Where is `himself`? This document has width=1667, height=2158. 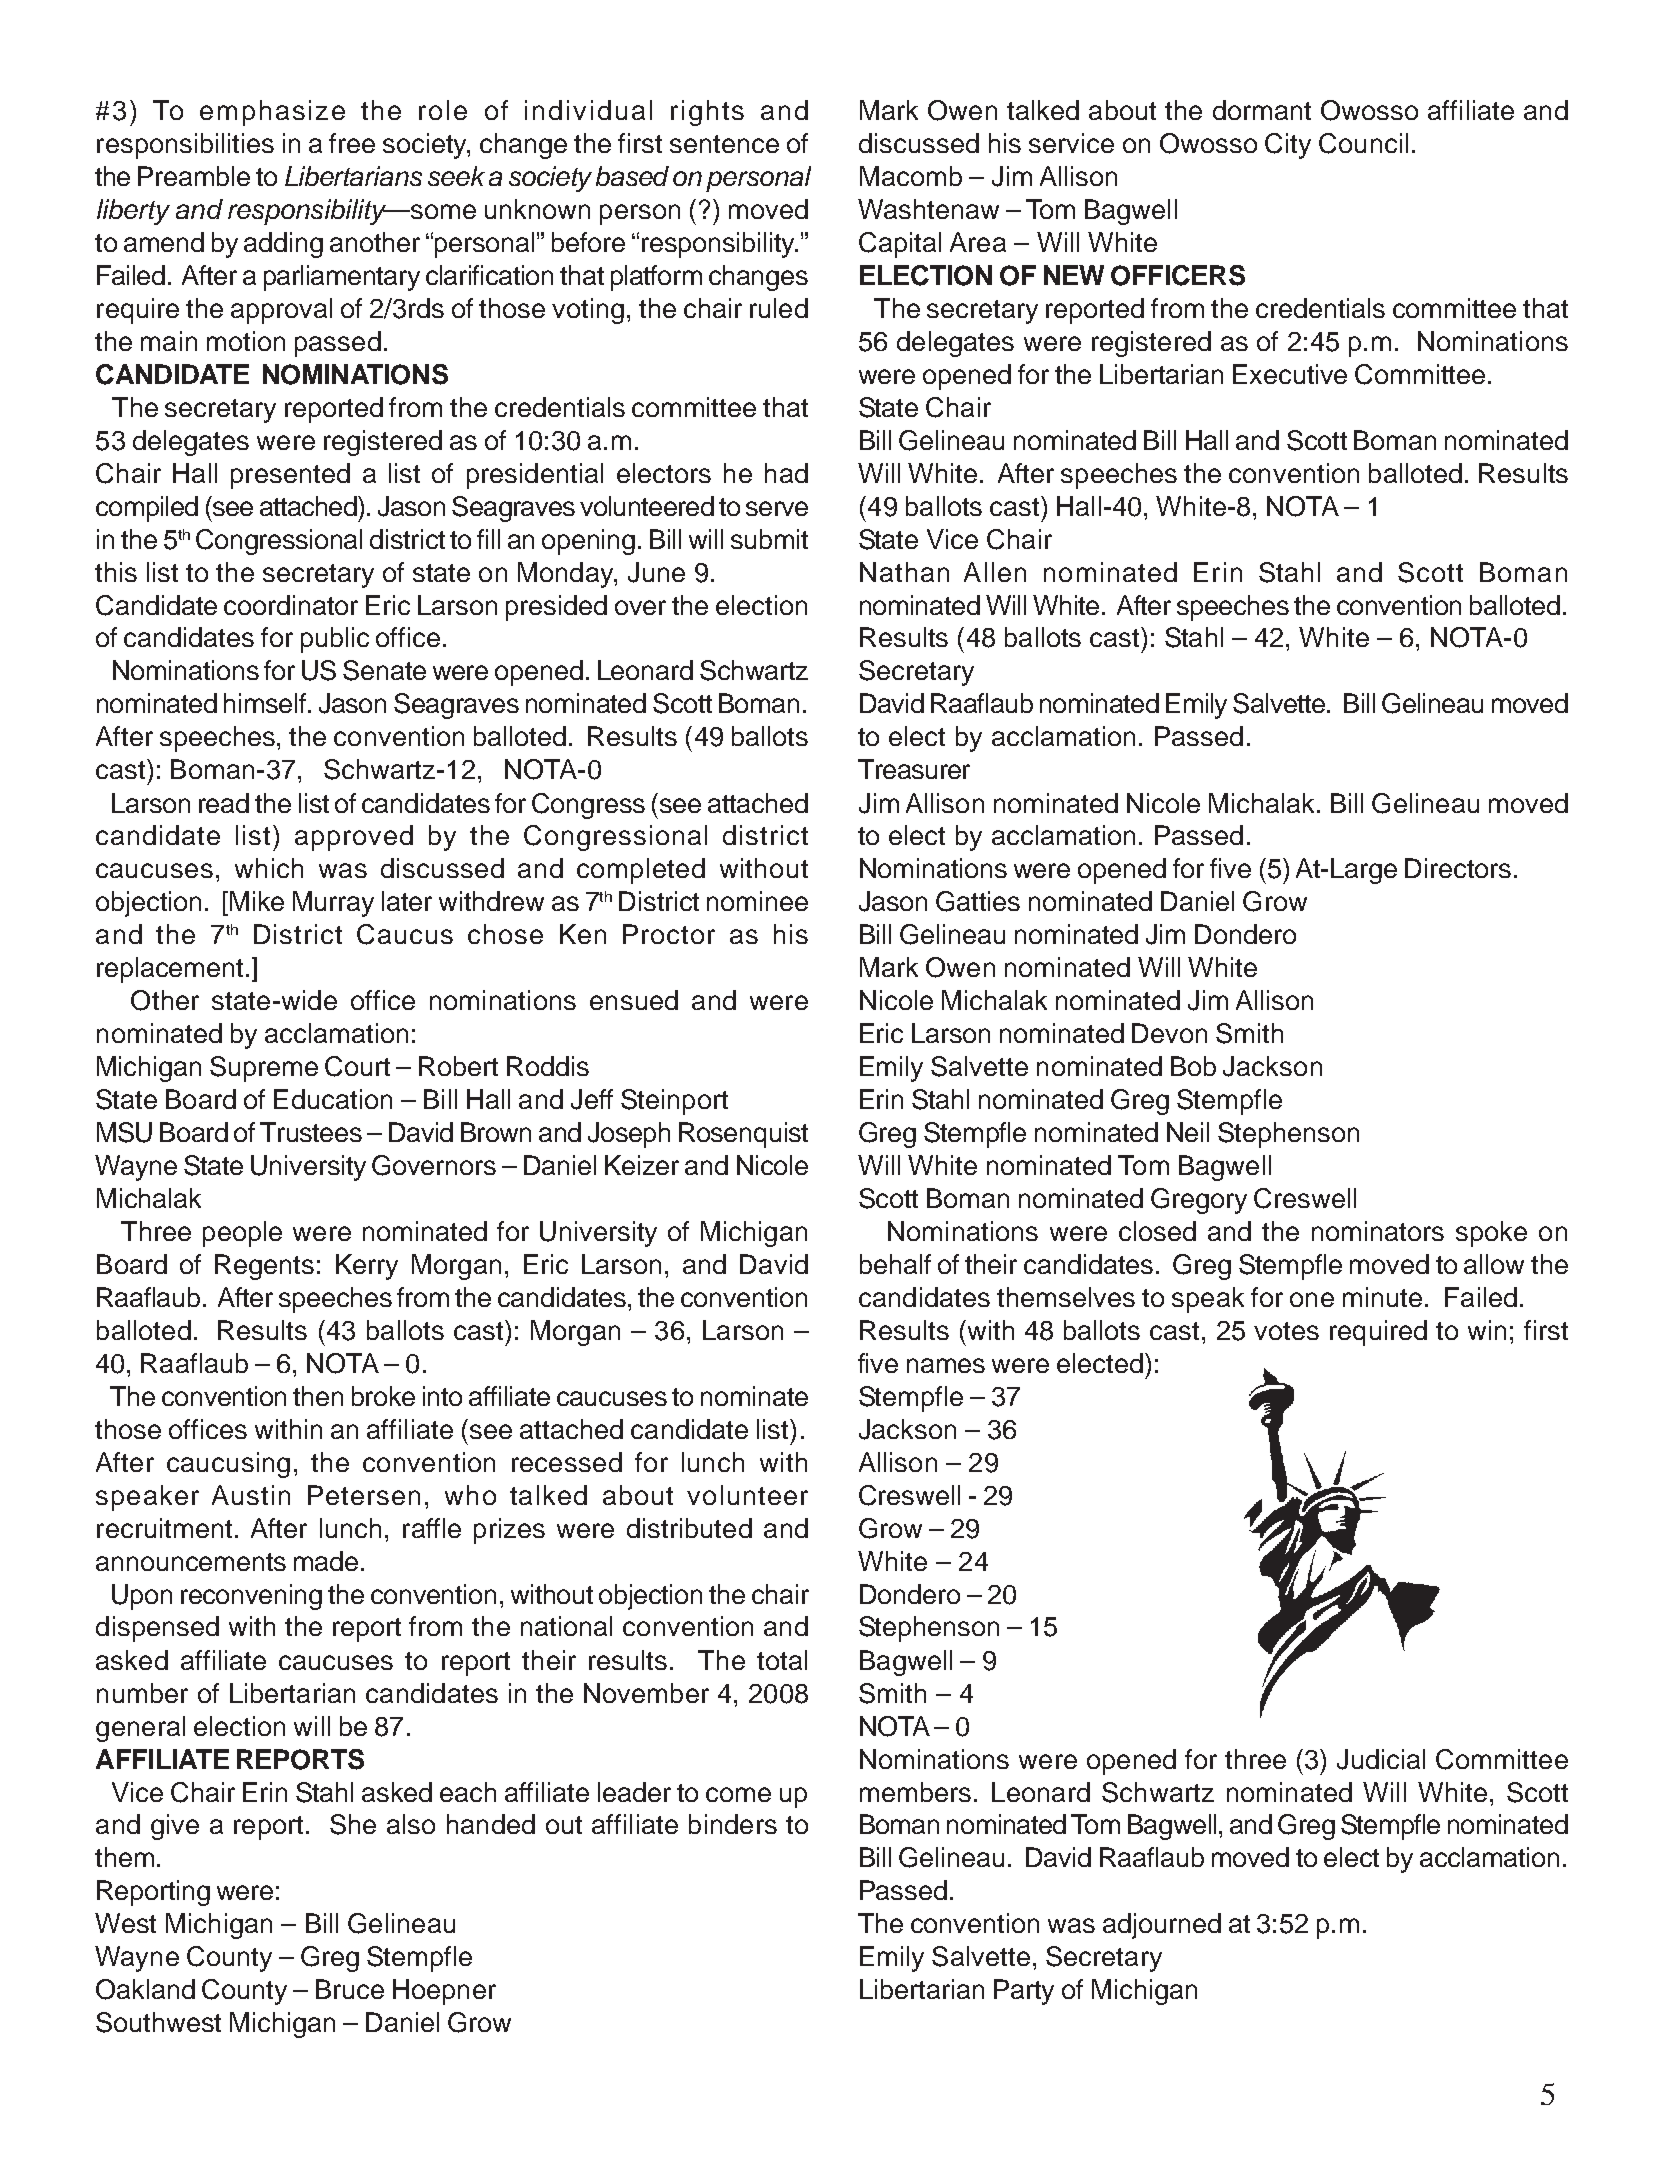 himself is located at coordinates (266, 703).
